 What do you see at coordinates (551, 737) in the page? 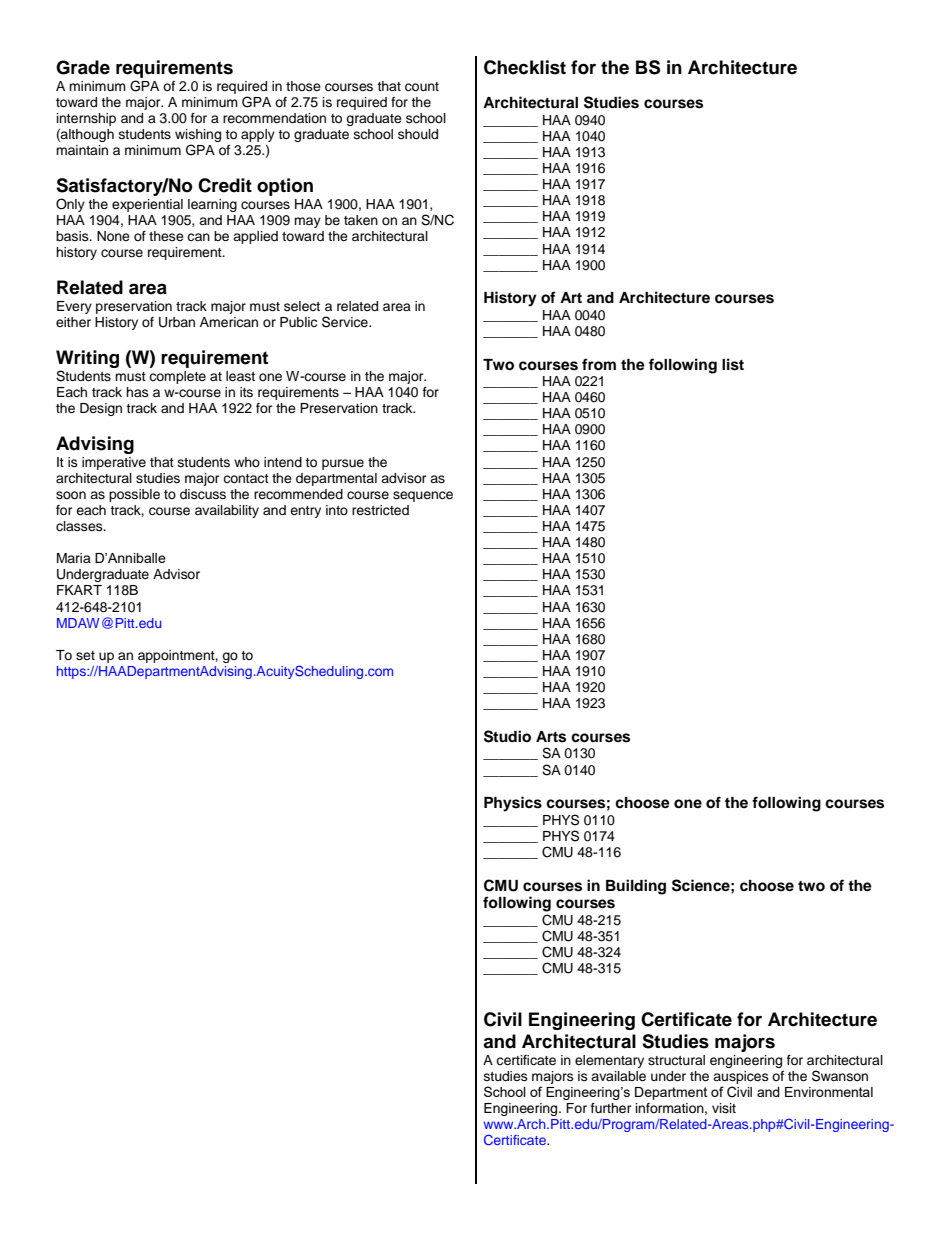
I see `Arts` at bounding box center [551, 737].
